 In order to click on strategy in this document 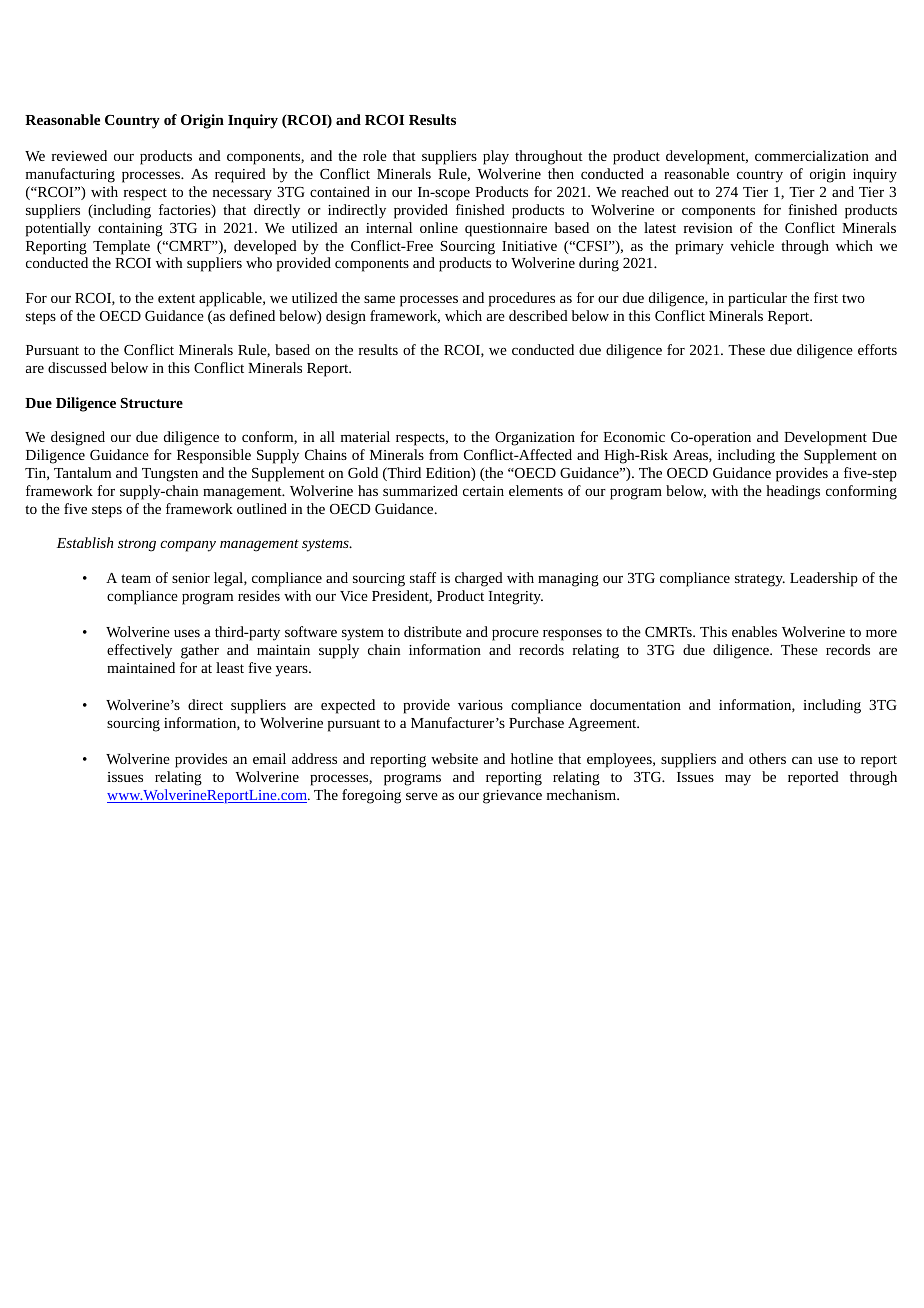, I will do `click(760, 580)`.
